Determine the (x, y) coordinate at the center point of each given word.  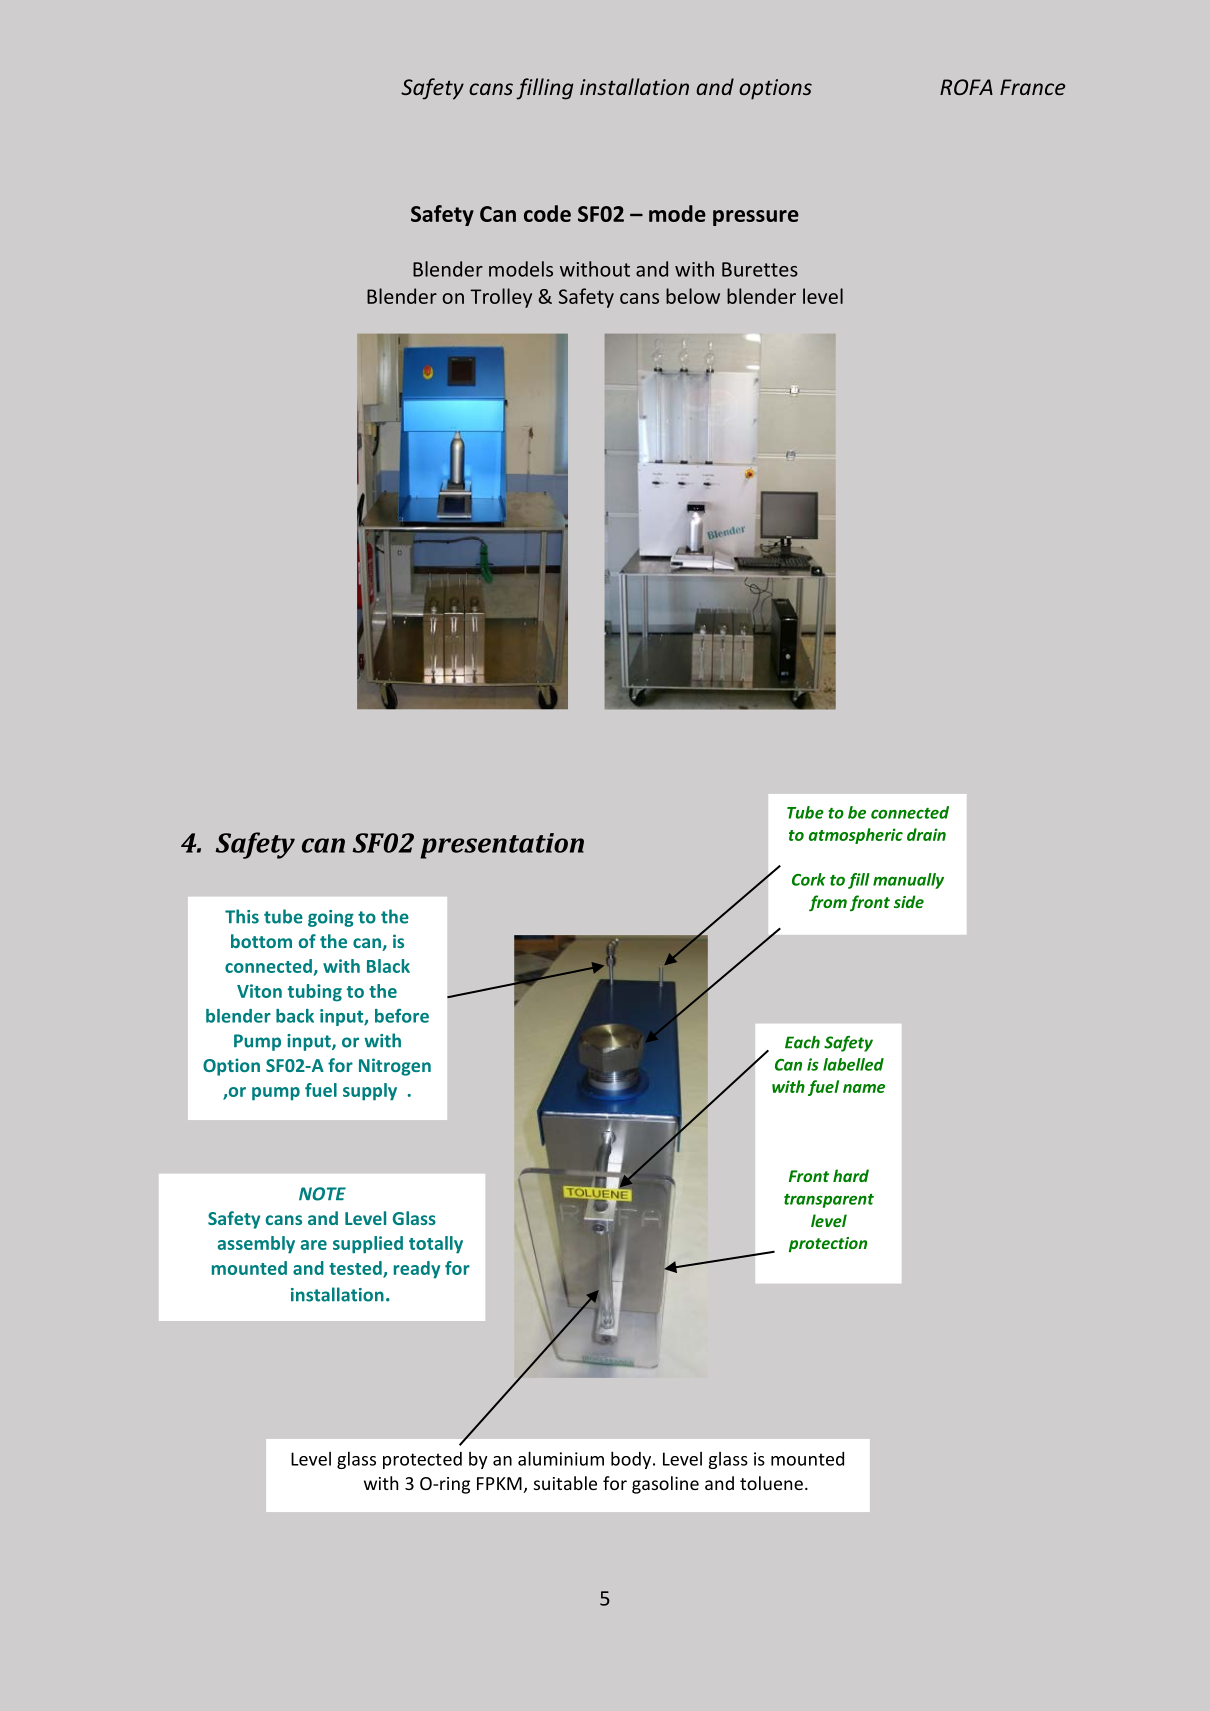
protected (422, 1460)
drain (926, 834)
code (547, 213)
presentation (502, 846)
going (331, 918)
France (1032, 87)
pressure (756, 218)
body (631, 1460)
